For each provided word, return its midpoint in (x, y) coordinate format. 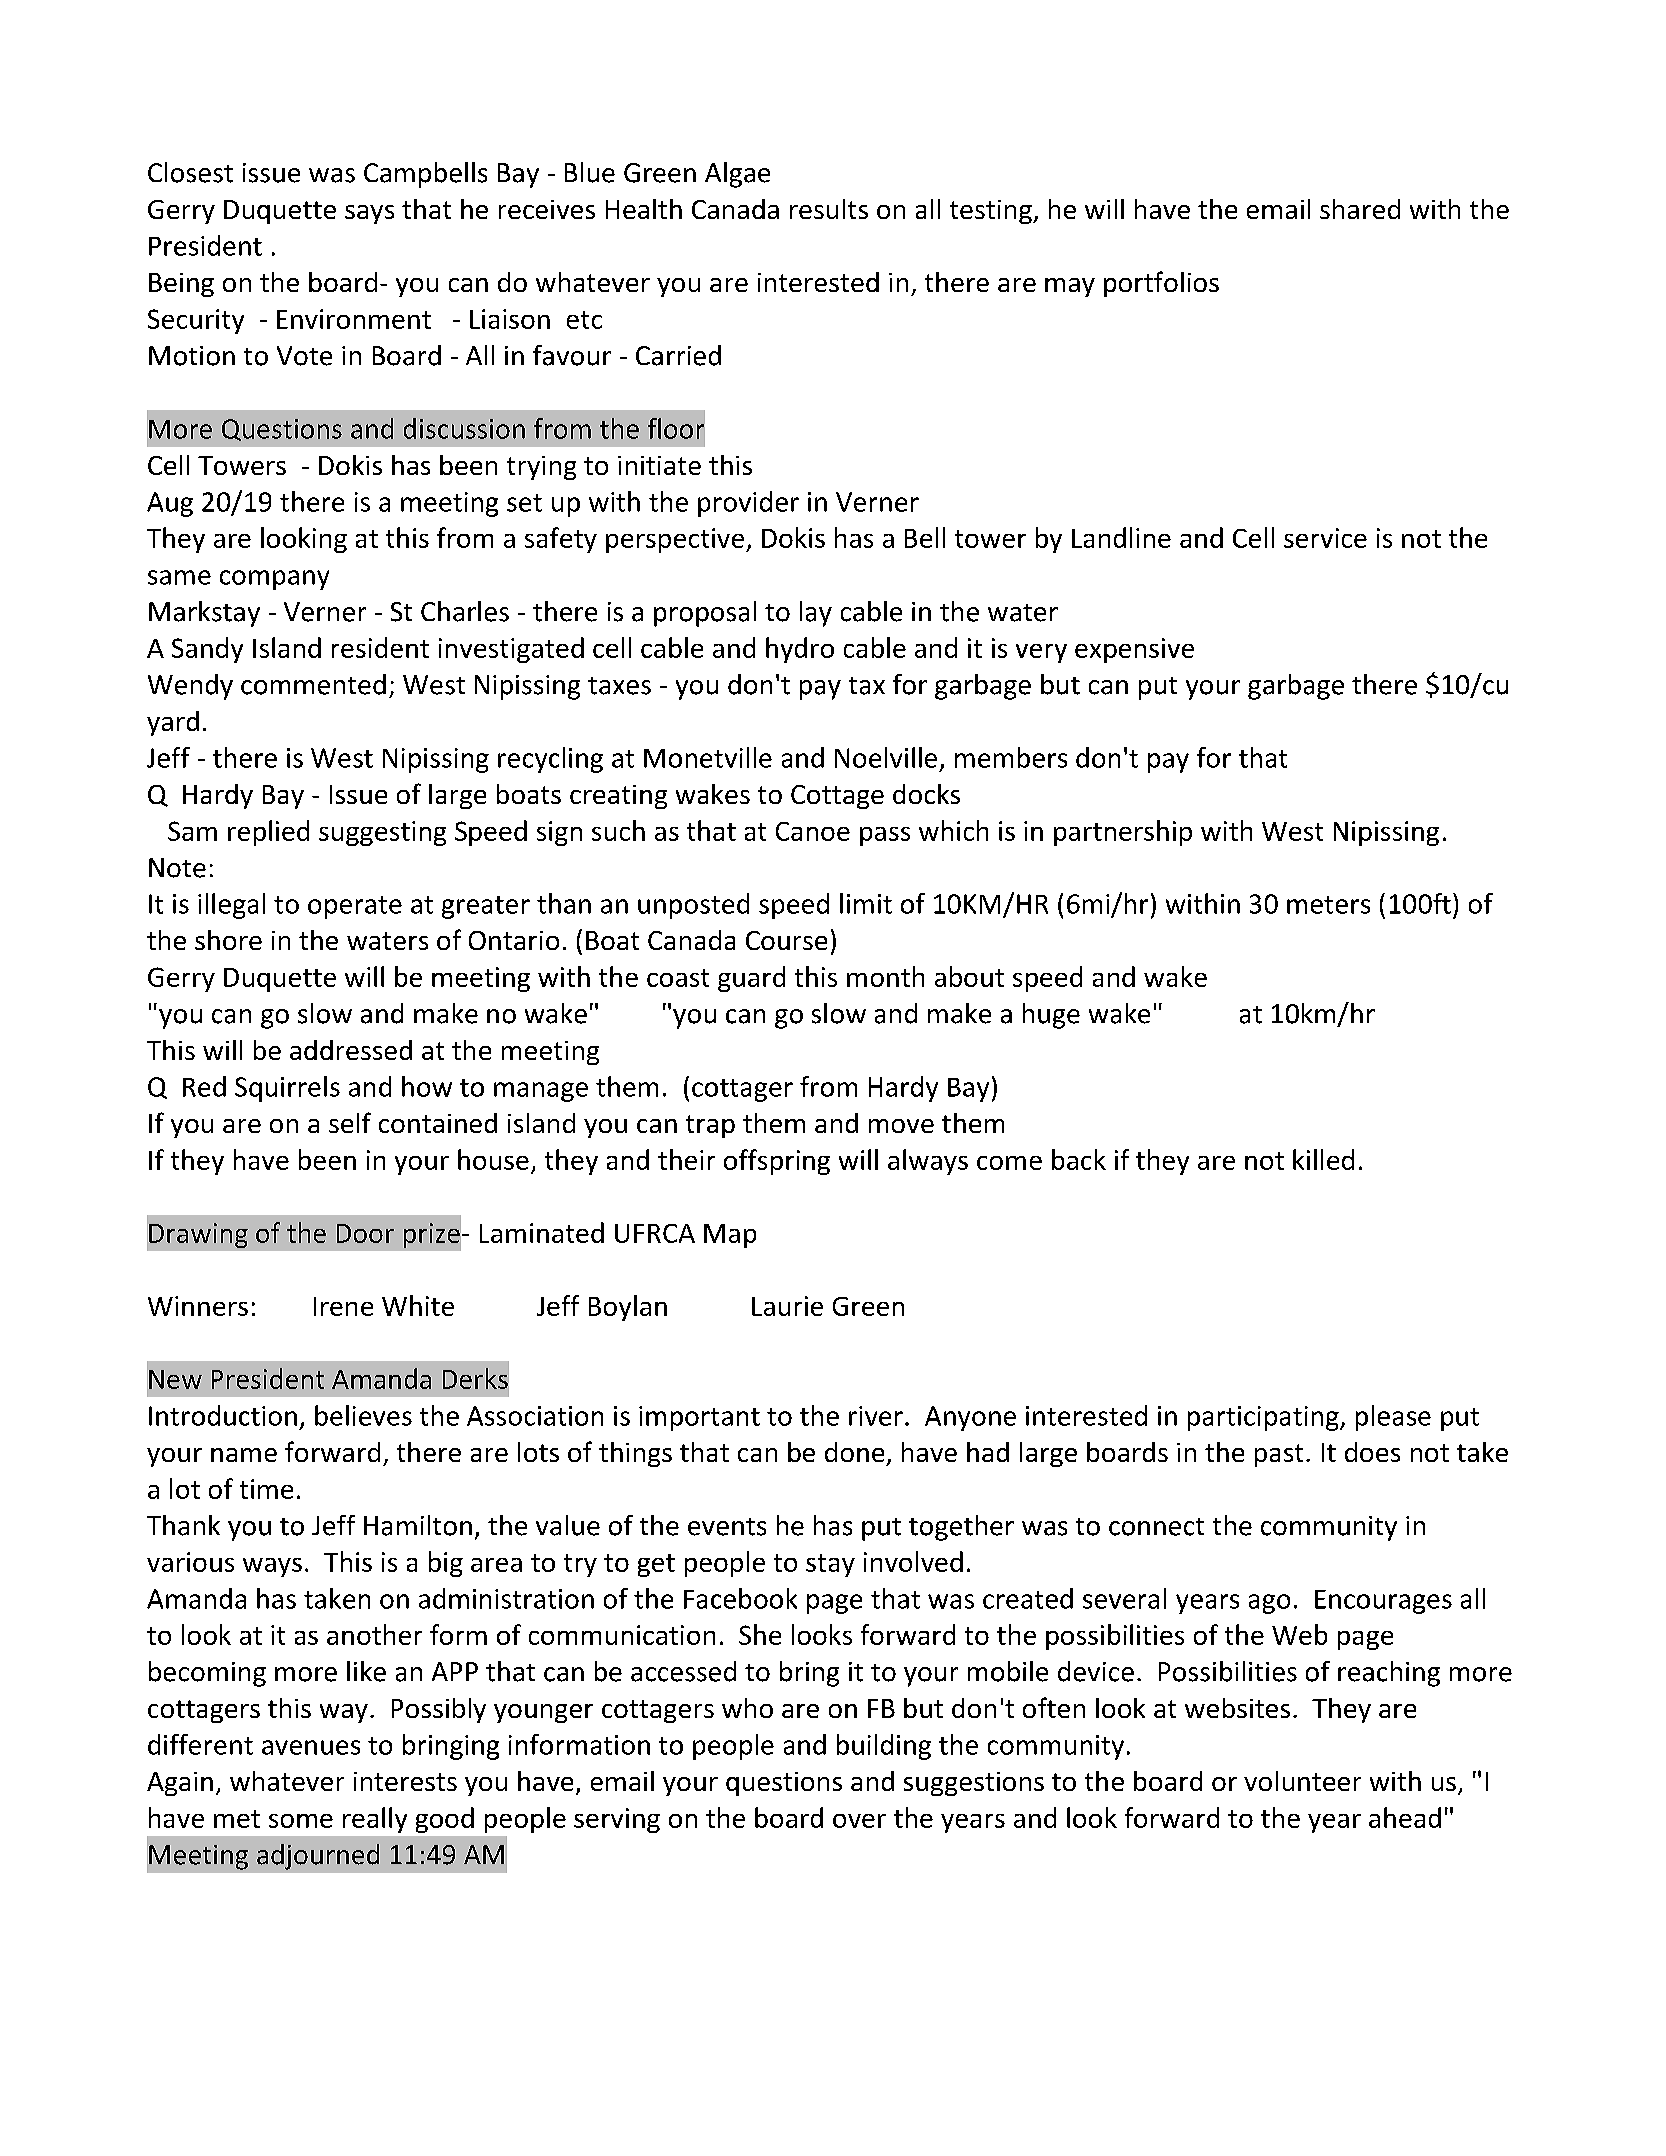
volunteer (1302, 1781)
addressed (351, 1050)
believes (363, 1415)
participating (1264, 1418)
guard (751, 979)
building (884, 1747)
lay (816, 614)
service (1325, 538)
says (369, 214)
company (274, 580)
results (829, 209)
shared (1360, 209)
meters (1328, 905)
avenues (311, 1747)
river (876, 1416)
